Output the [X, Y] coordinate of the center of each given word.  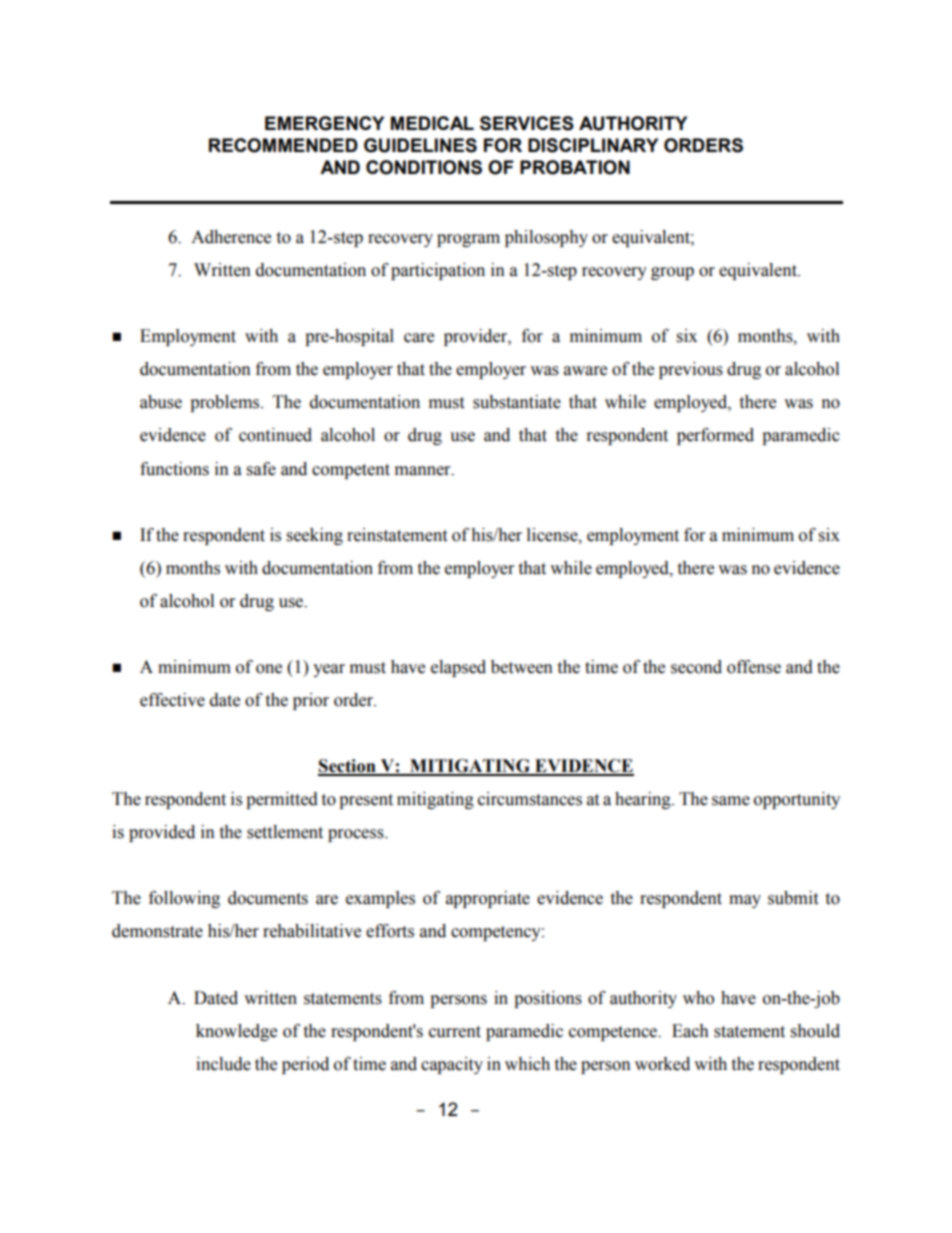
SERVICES [527, 123]
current [455, 1032]
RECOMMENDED [283, 145]
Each [690, 1031]
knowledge [236, 1032]
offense [754, 667]
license [553, 535]
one [269, 669]
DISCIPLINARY [593, 145]
